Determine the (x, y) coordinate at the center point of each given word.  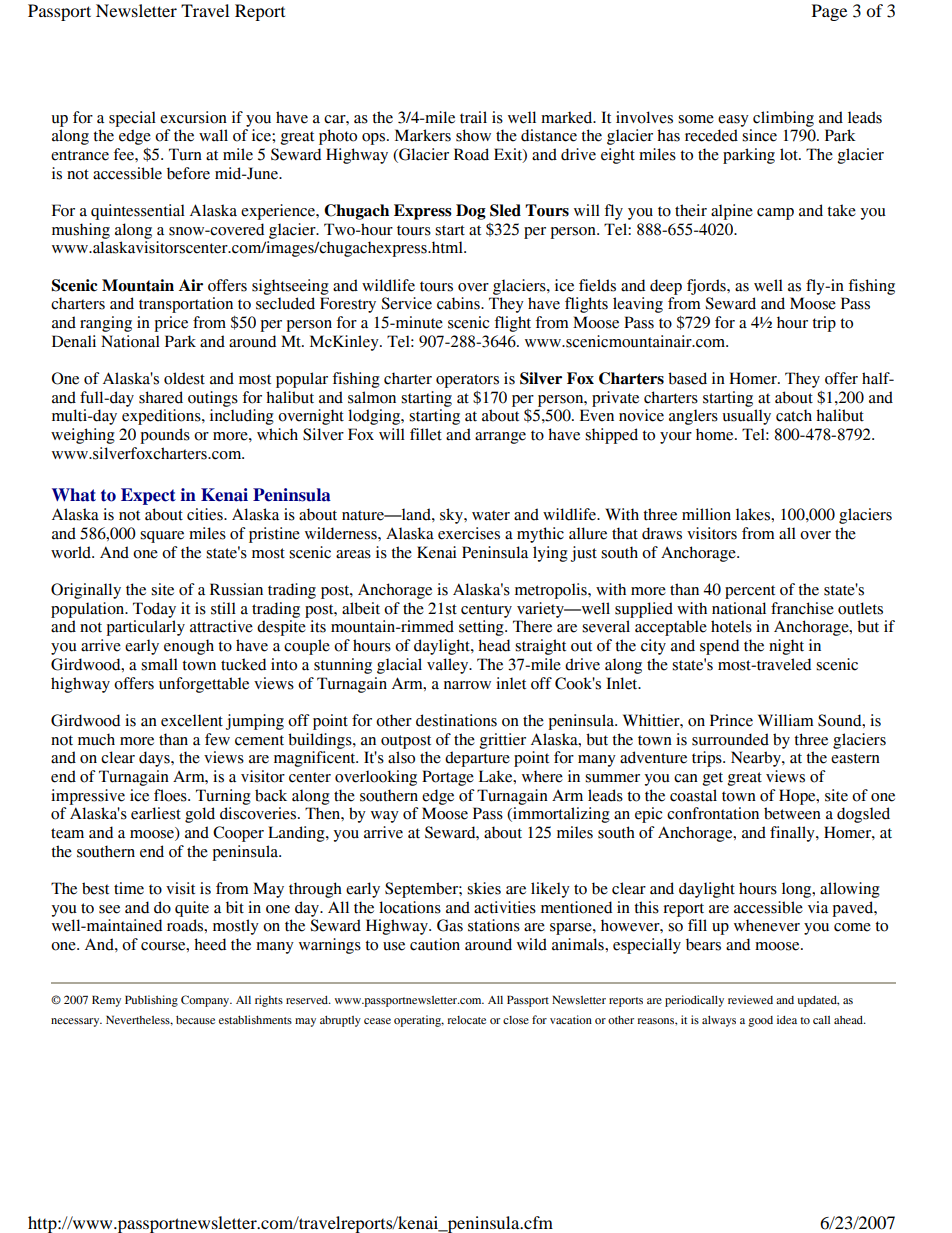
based (687, 378)
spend (719, 647)
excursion (193, 117)
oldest (184, 378)
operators (467, 381)
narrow (467, 685)
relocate (466, 1020)
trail (473, 117)
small (159, 664)
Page (829, 12)
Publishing (151, 1001)
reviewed (750, 999)
